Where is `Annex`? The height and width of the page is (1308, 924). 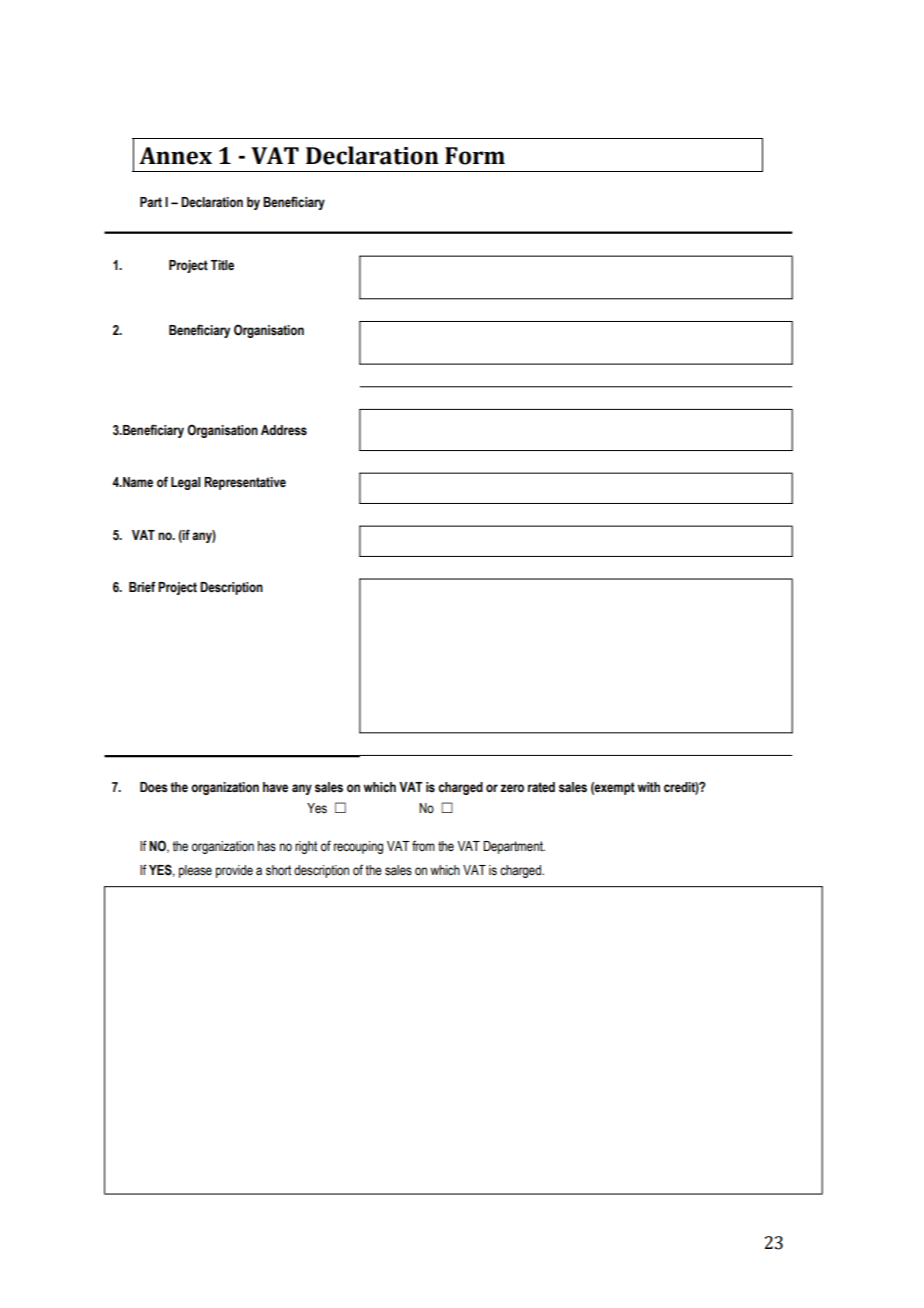
Annex is located at coordinates (175, 156).
